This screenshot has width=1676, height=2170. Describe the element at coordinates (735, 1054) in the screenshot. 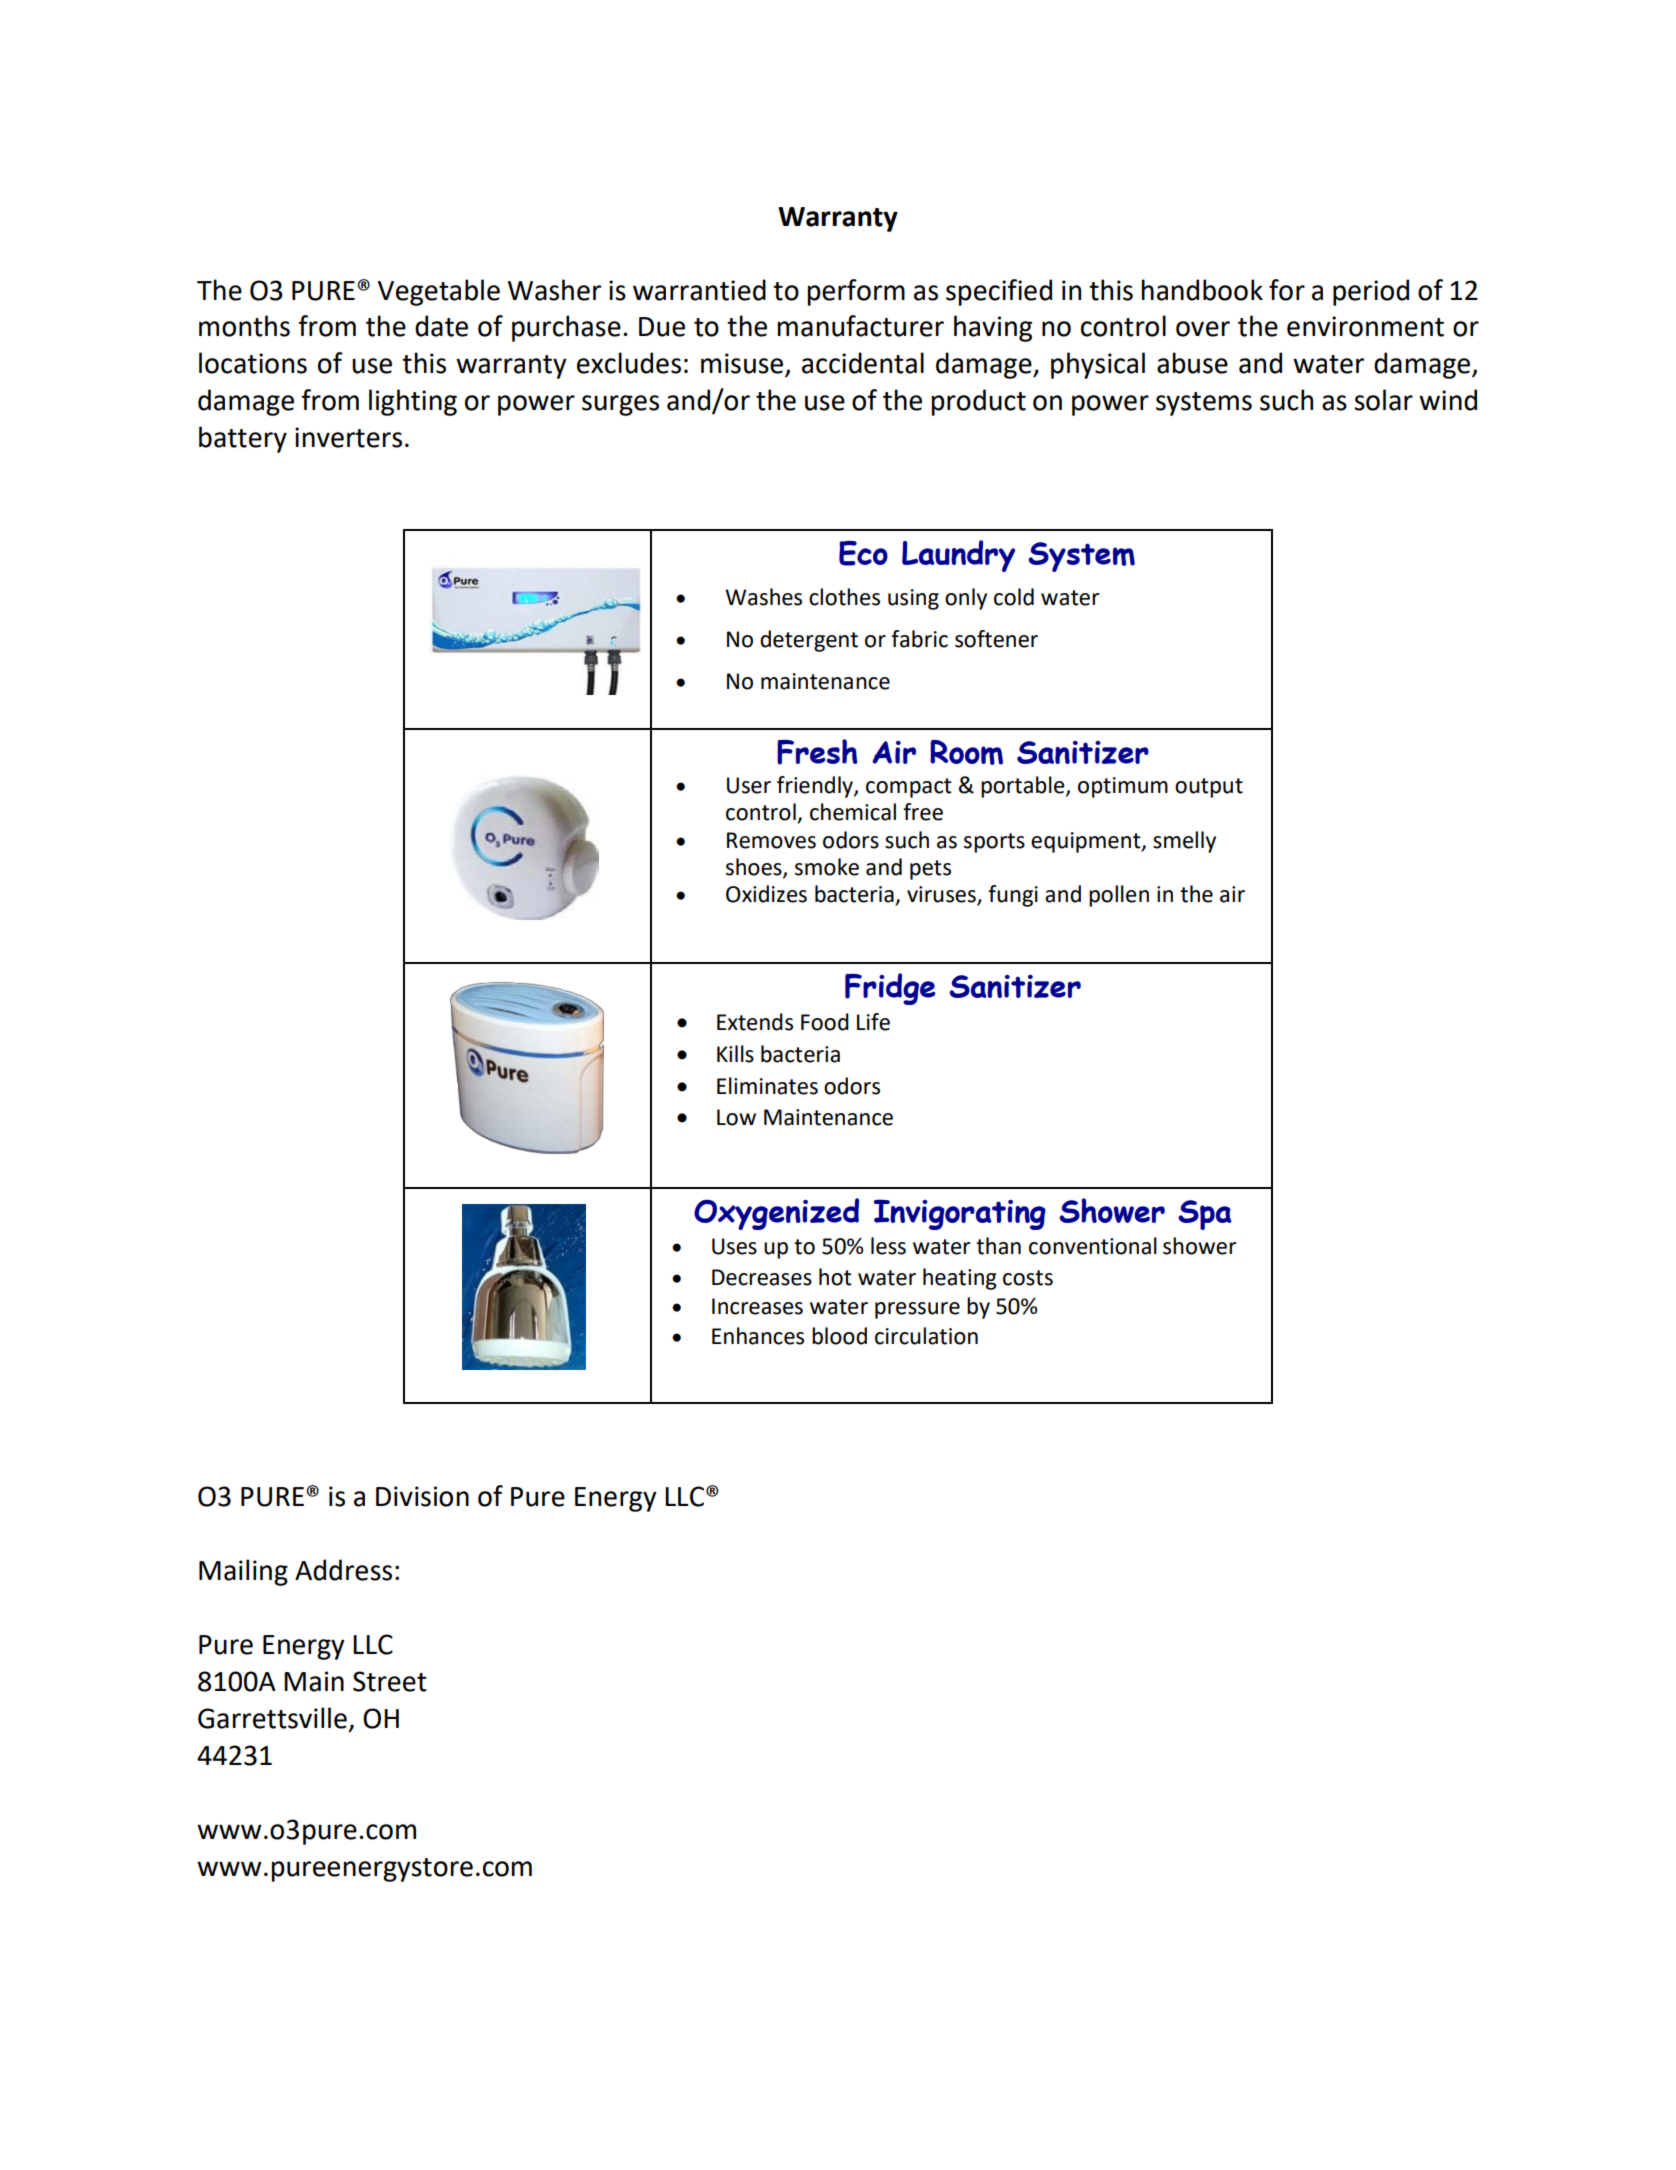

I see `Kills` at that location.
